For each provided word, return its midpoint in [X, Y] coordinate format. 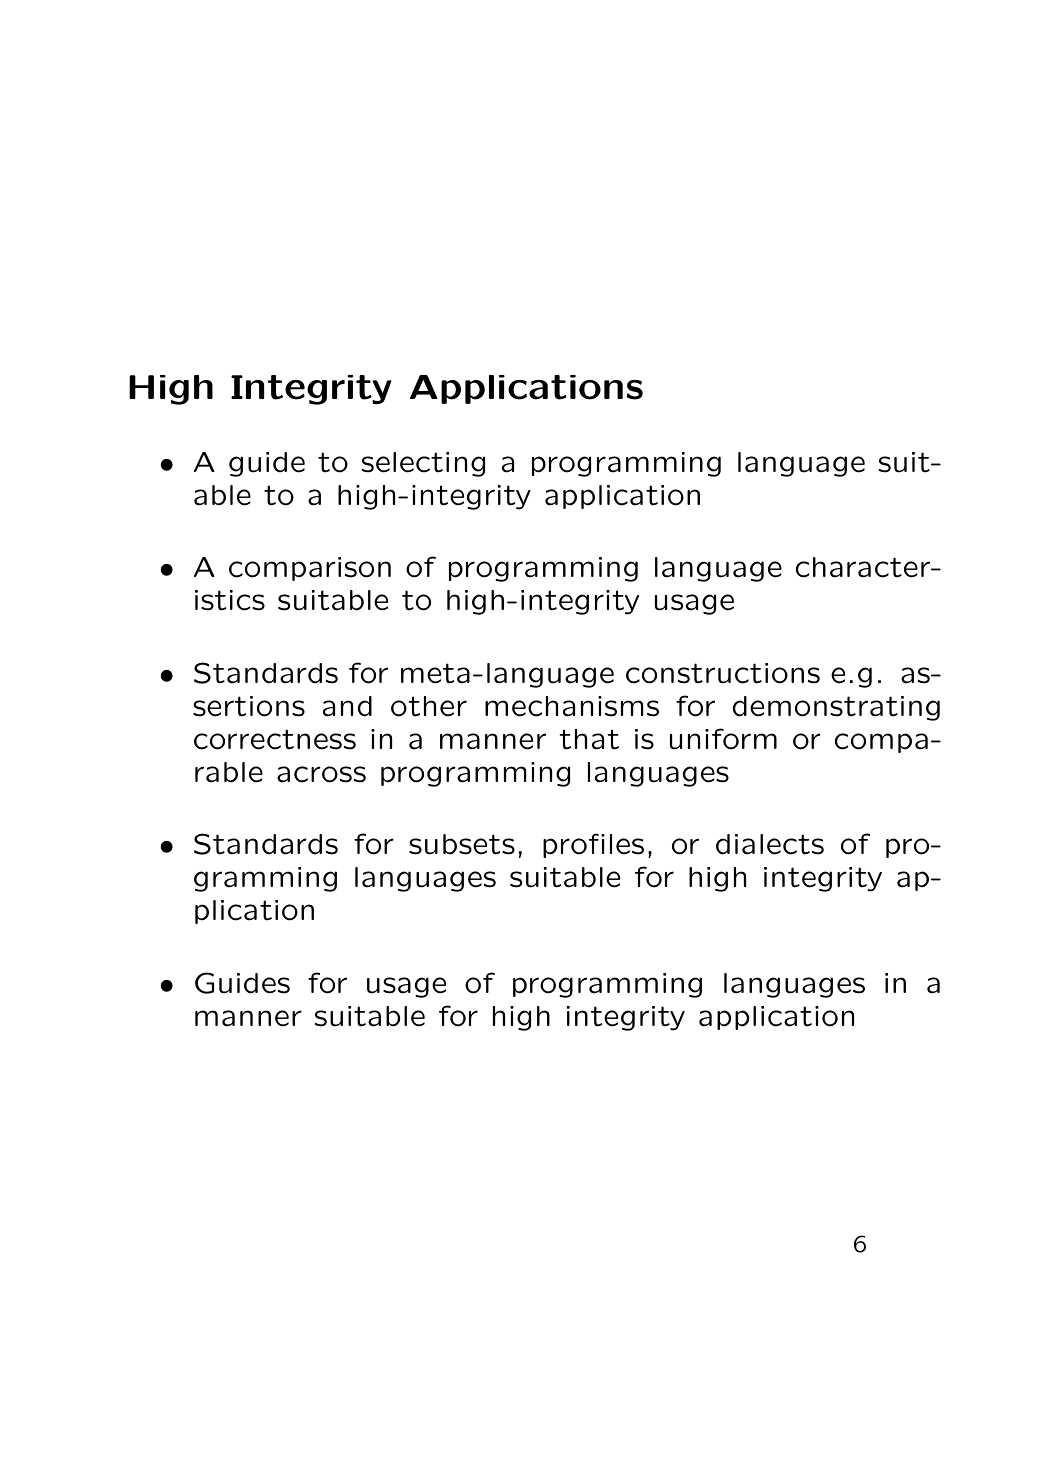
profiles [593, 845]
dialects [770, 844]
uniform [723, 739]
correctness [275, 739]
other [429, 706]
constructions [723, 673]
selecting [423, 464]
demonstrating [836, 708]
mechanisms [572, 706]
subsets [462, 844]
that [589, 739]
